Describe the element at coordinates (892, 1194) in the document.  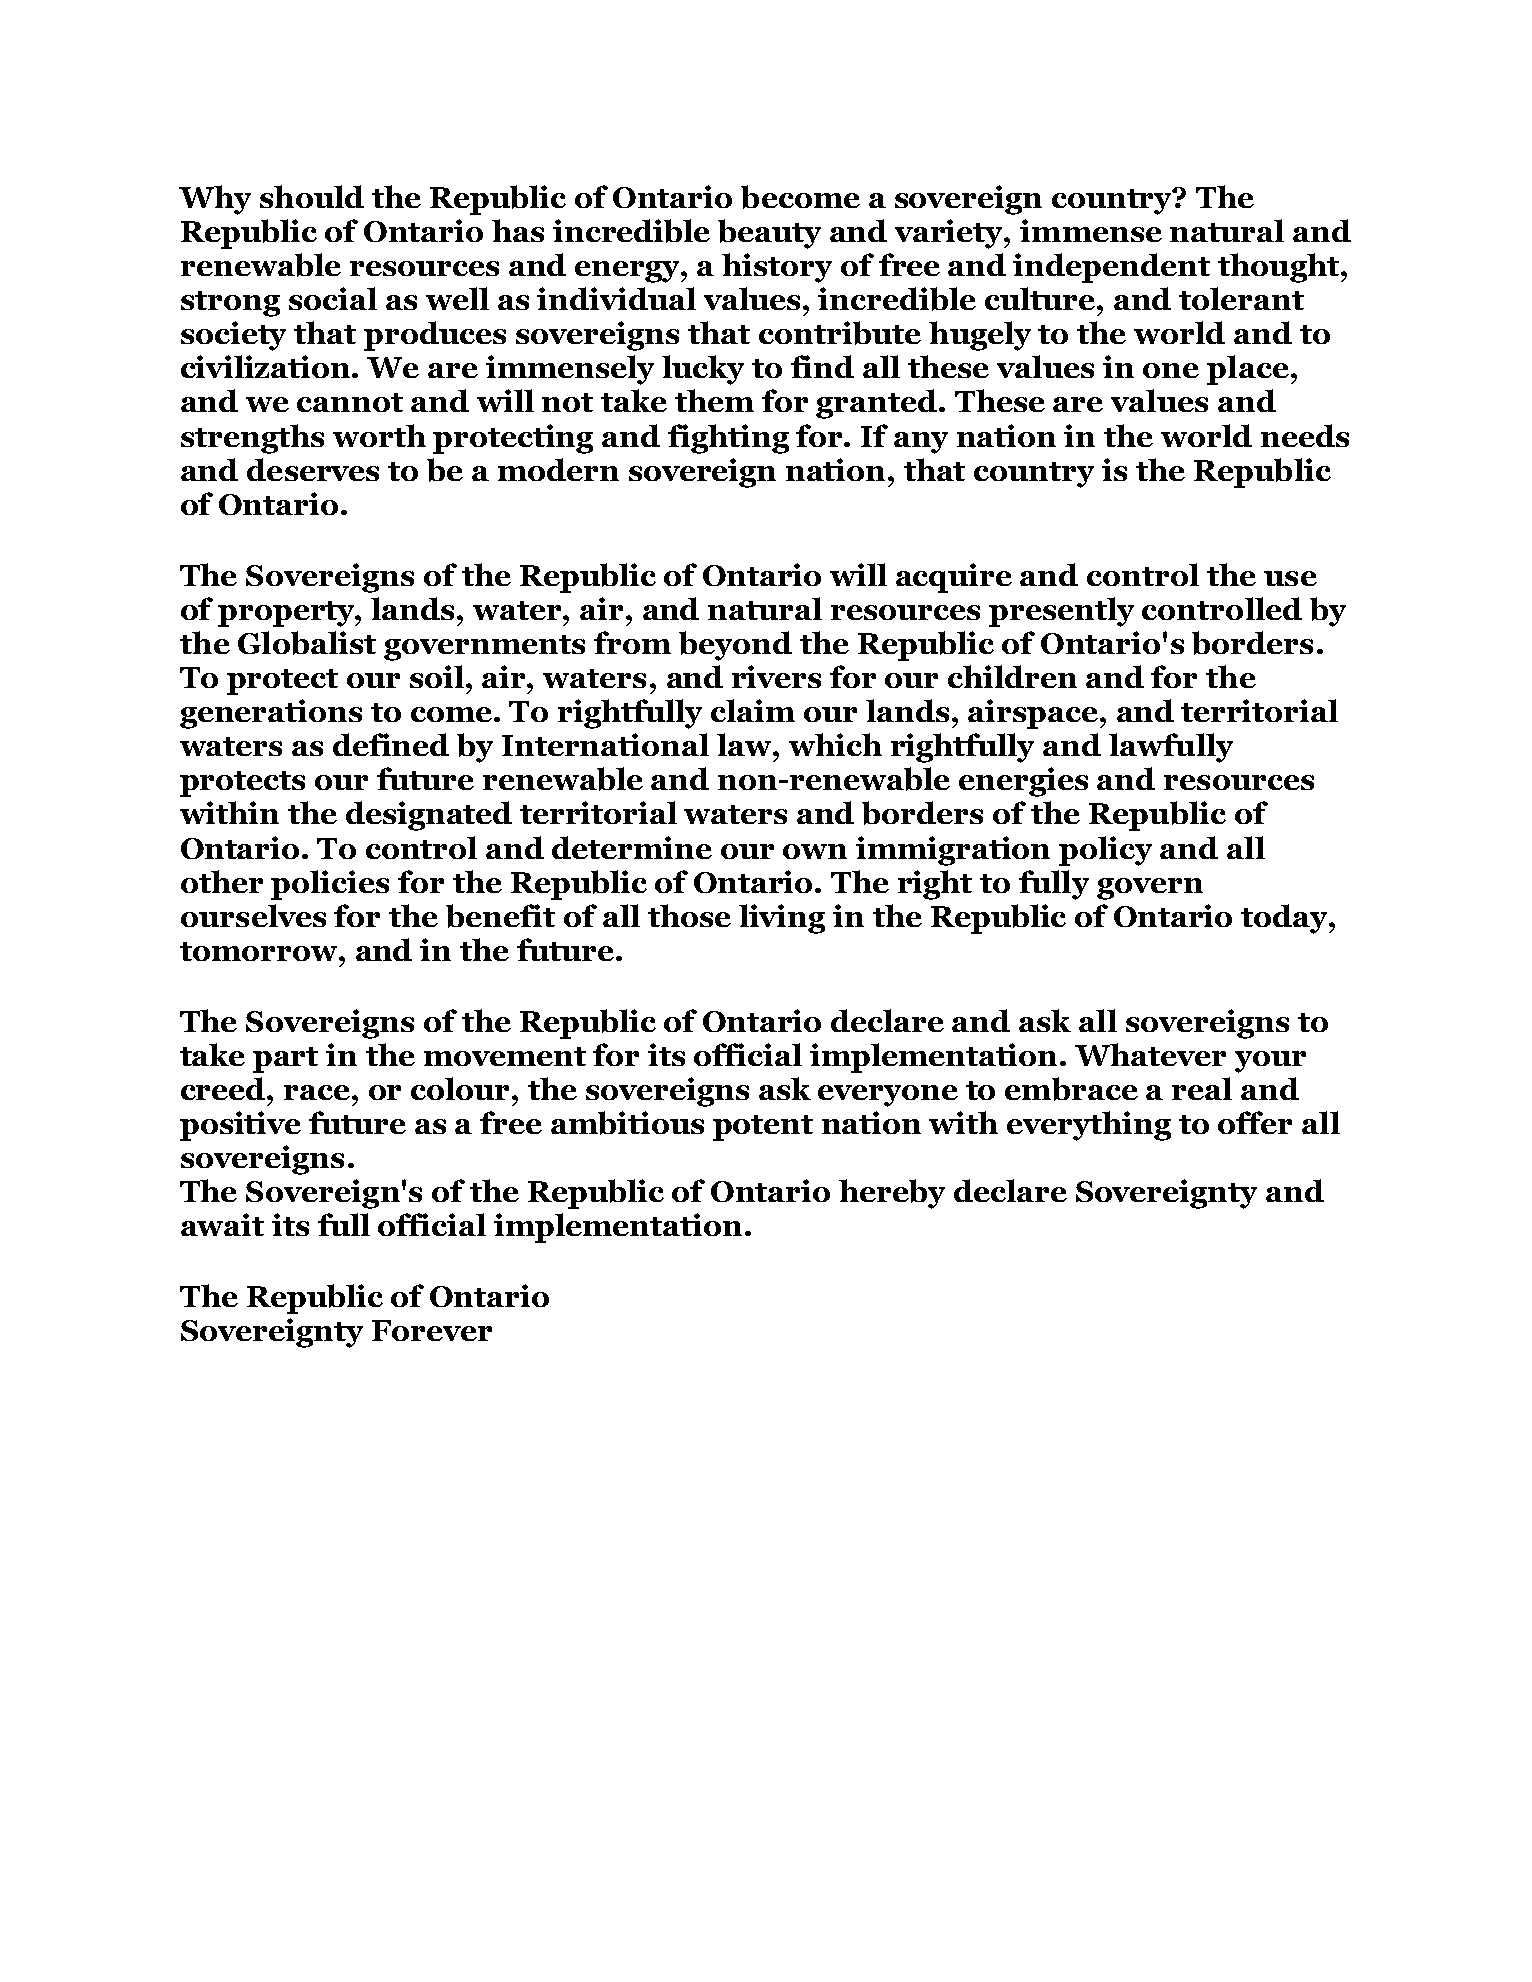
I see `hereby` at that location.
